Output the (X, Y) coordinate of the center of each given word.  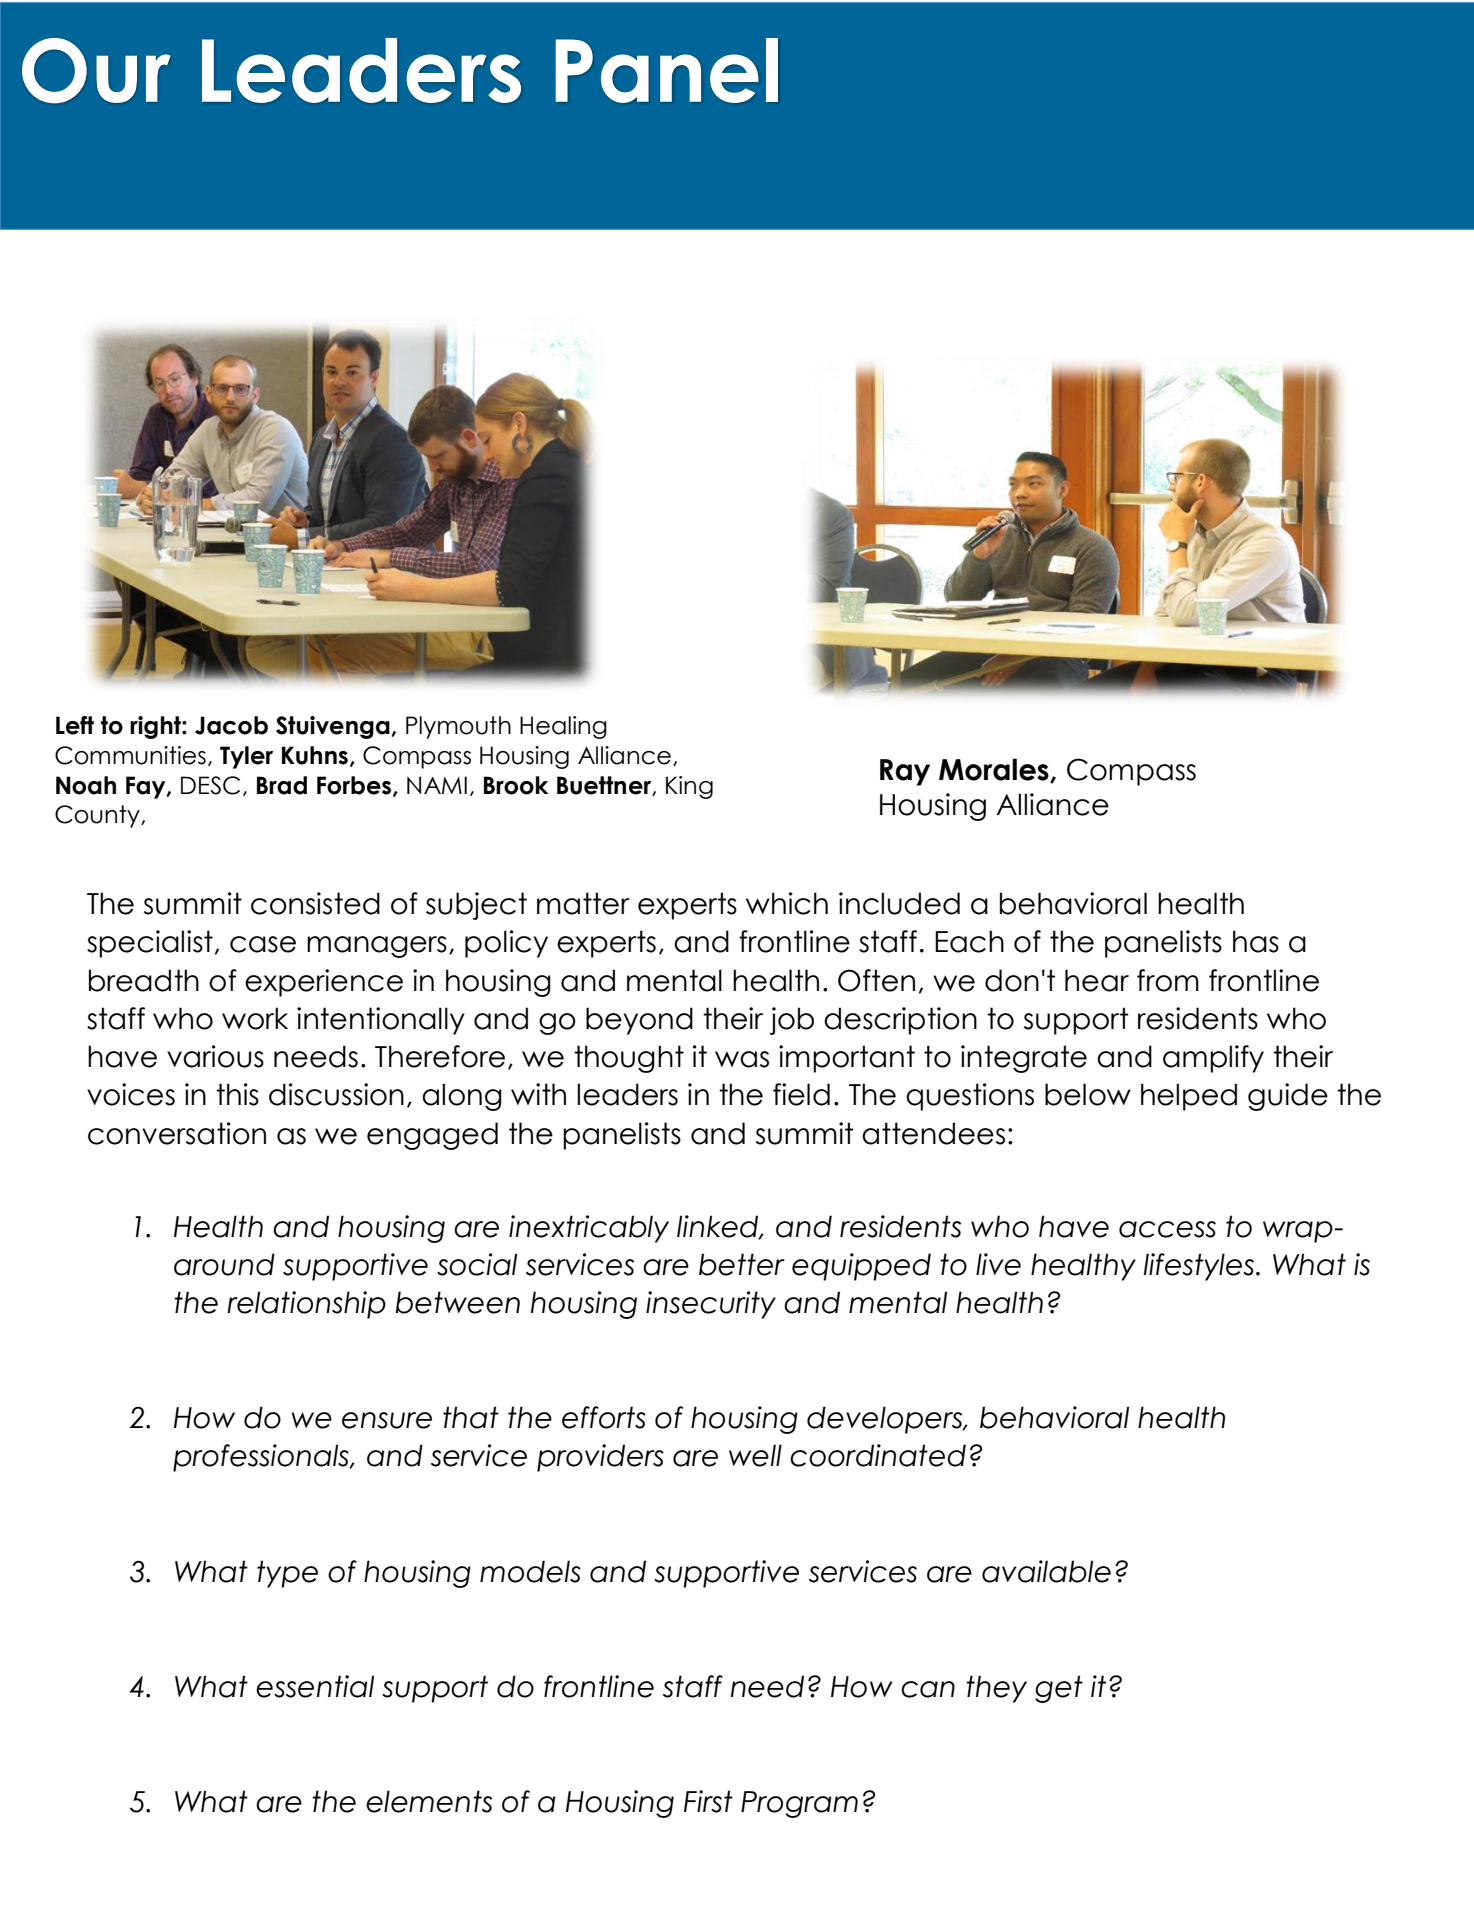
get (1059, 1689)
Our (96, 70)
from (1168, 980)
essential (315, 1686)
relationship (306, 1305)
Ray (905, 772)
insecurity (711, 1305)
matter (583, 903)
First (708, 1801)
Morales (995, 770)
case (263, 944)
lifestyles (1200, 1267)
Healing (563, 727)
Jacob (231, 725)
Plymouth (458, 727)
